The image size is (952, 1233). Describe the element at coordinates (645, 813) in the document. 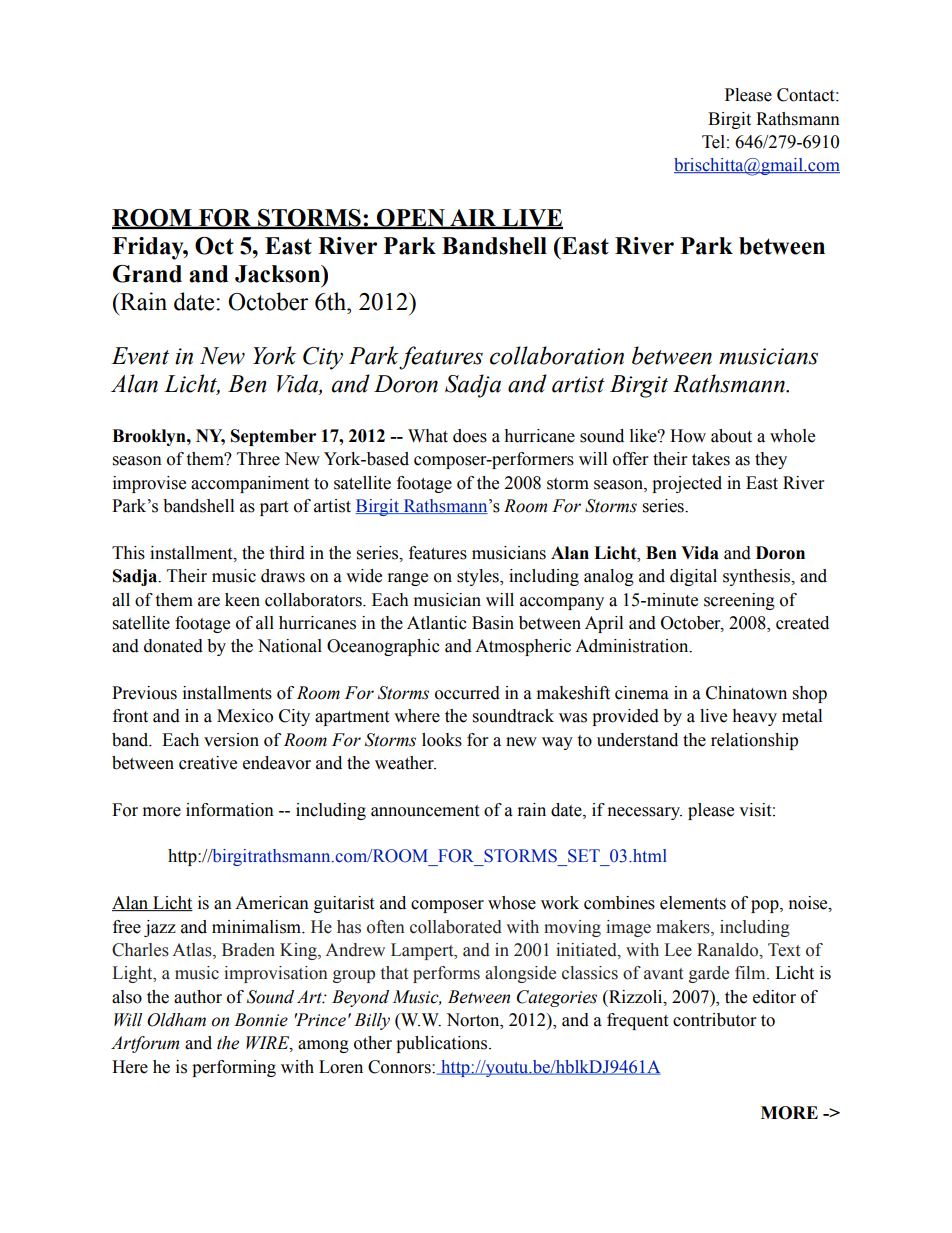

I see `necessary` at that location.
